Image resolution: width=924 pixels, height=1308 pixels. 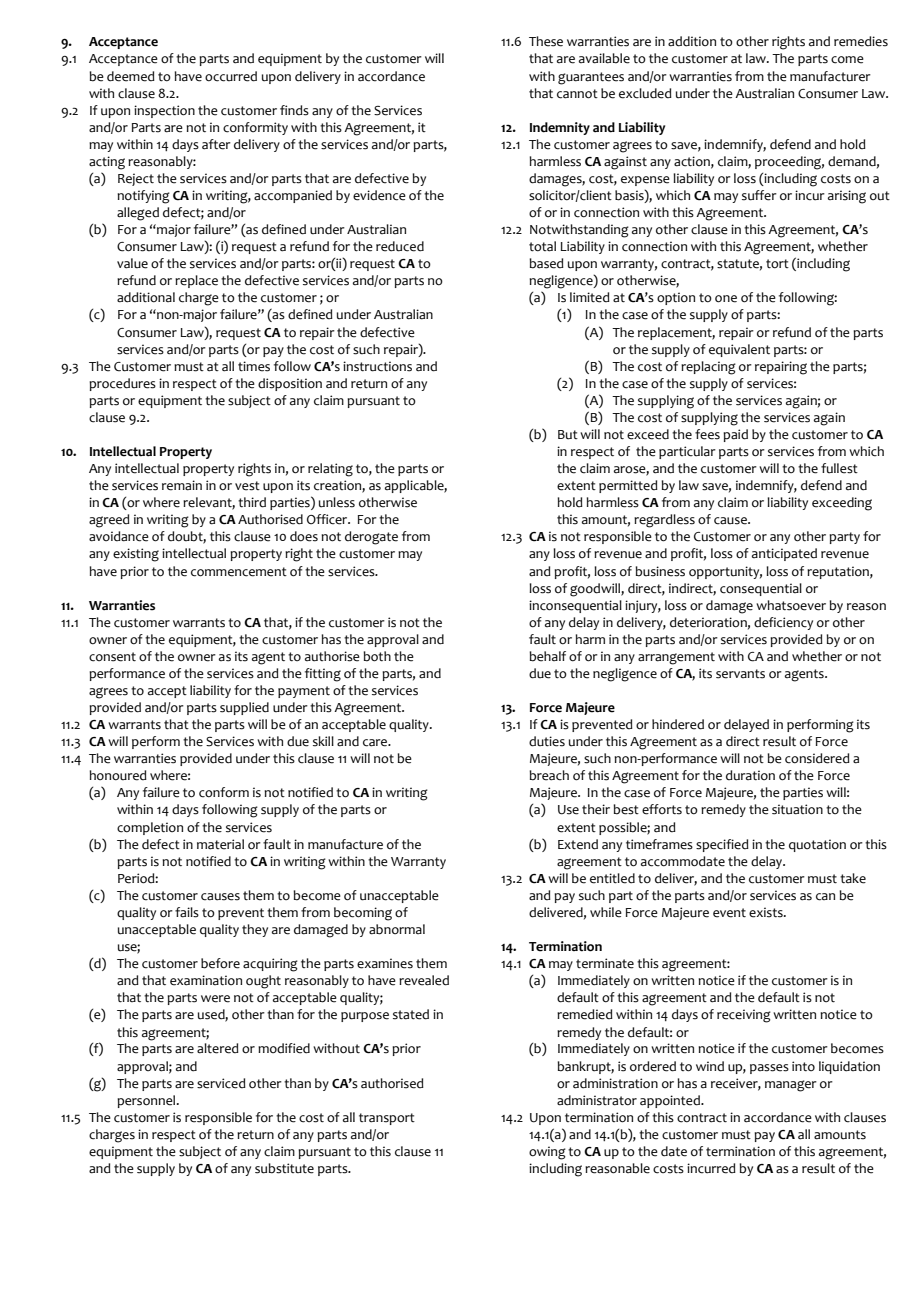 What do you see at coordinates (254, 366) in the image?
I see `times` at bounding box center [254, 366].
